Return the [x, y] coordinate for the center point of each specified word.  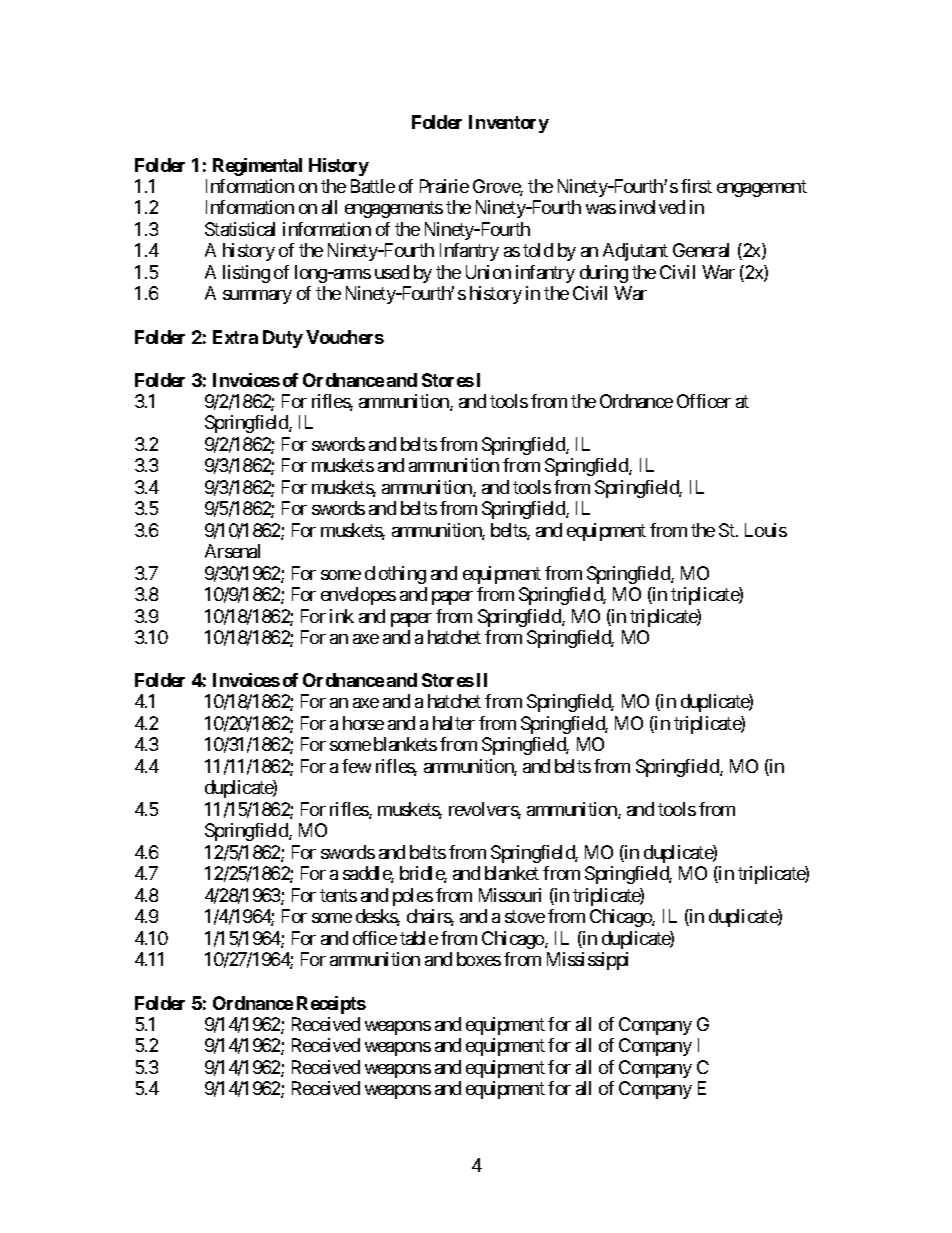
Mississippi [587, 961]
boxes [479, 959]
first [696, 186]
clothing [395, 575]
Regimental [257, 167]
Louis [766, 530]
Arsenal [232, 551]
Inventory [509, 124]
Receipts [331, 1005]
